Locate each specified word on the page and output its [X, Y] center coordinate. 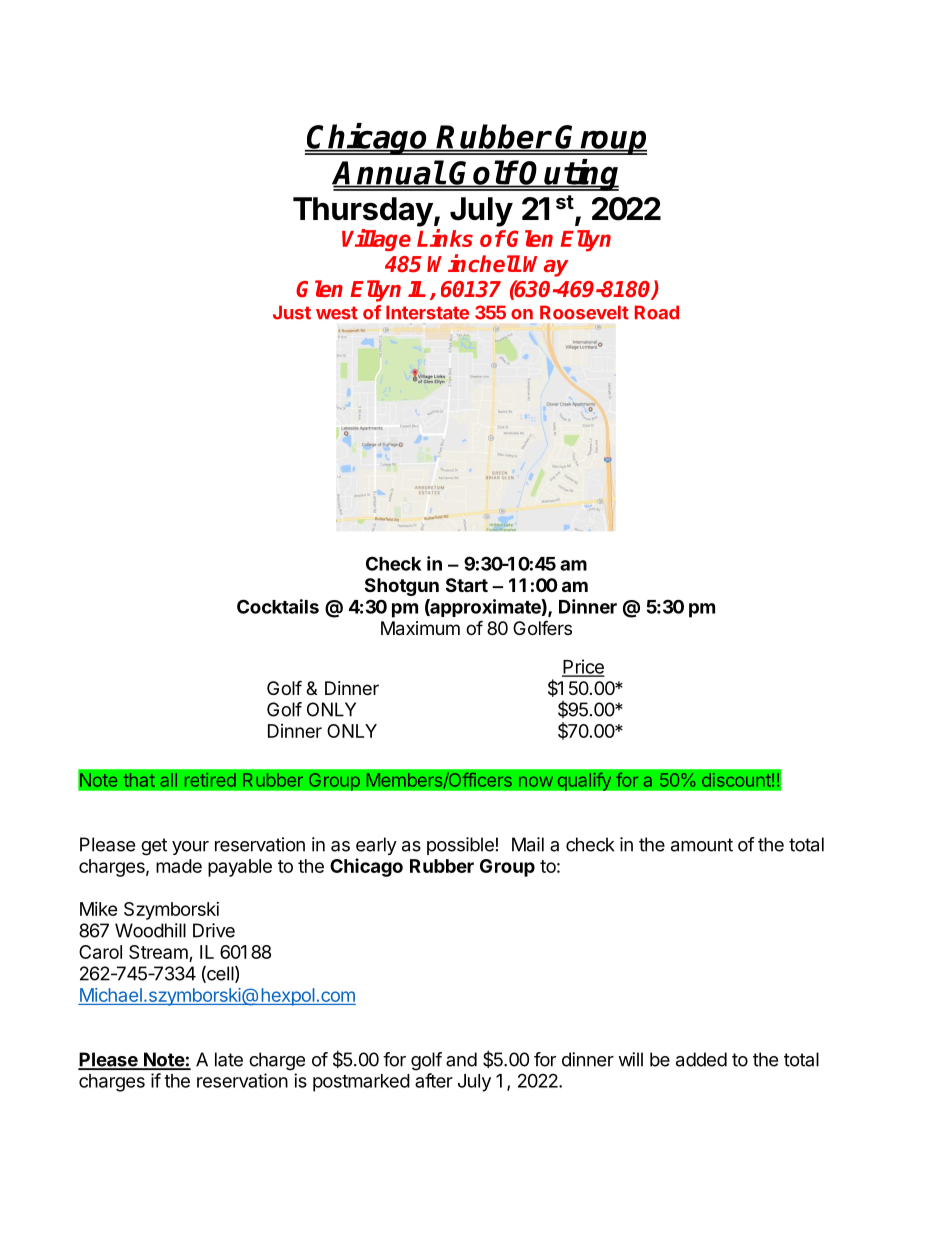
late [229, 1059]
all [169, 780]
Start [467, 585]
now [536, 781]
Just [292, 312]
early [376, 846]
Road [657, 312]
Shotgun [402, 587]
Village [376, 240]
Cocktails [278, 606]
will [630, 1059]
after [434, 1080]
